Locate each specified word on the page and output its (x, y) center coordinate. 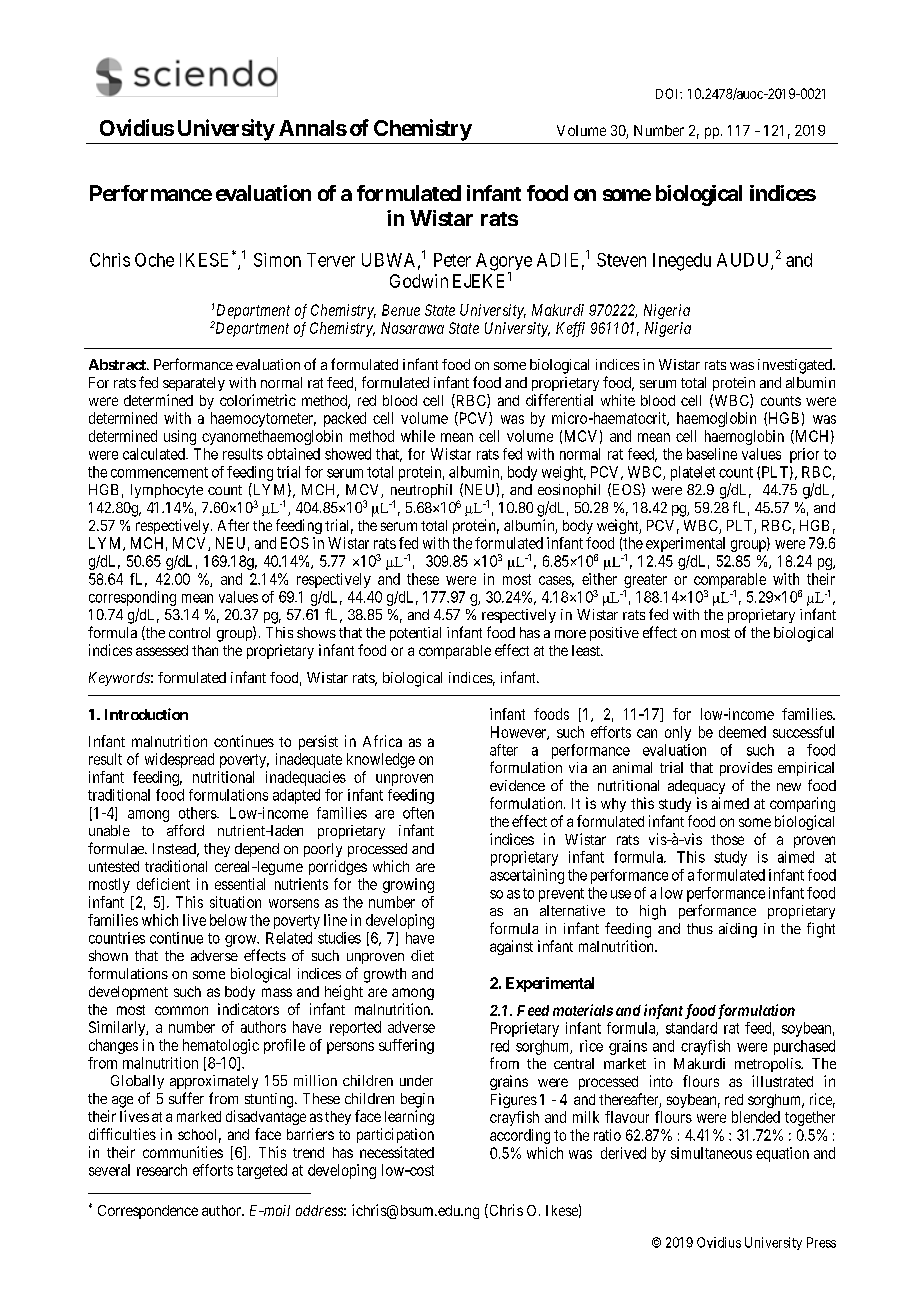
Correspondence (148, 1212)
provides (746, 769)
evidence (517, 785)
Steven (621, 260)
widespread (179, 760)
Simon (277, 260)
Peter (452, 260)
